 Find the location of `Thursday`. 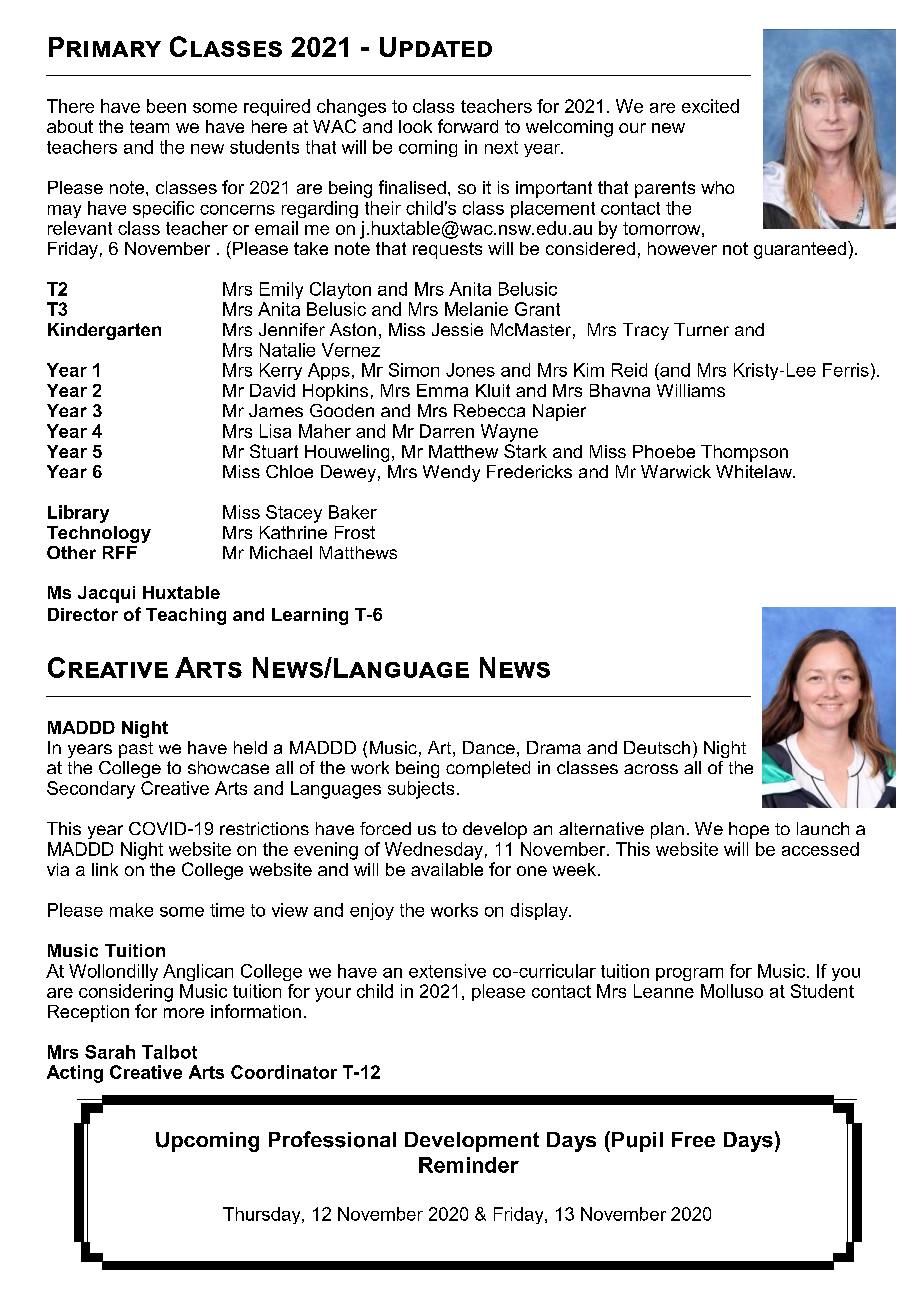

Thursday is located at coordinates (263, 1215).
